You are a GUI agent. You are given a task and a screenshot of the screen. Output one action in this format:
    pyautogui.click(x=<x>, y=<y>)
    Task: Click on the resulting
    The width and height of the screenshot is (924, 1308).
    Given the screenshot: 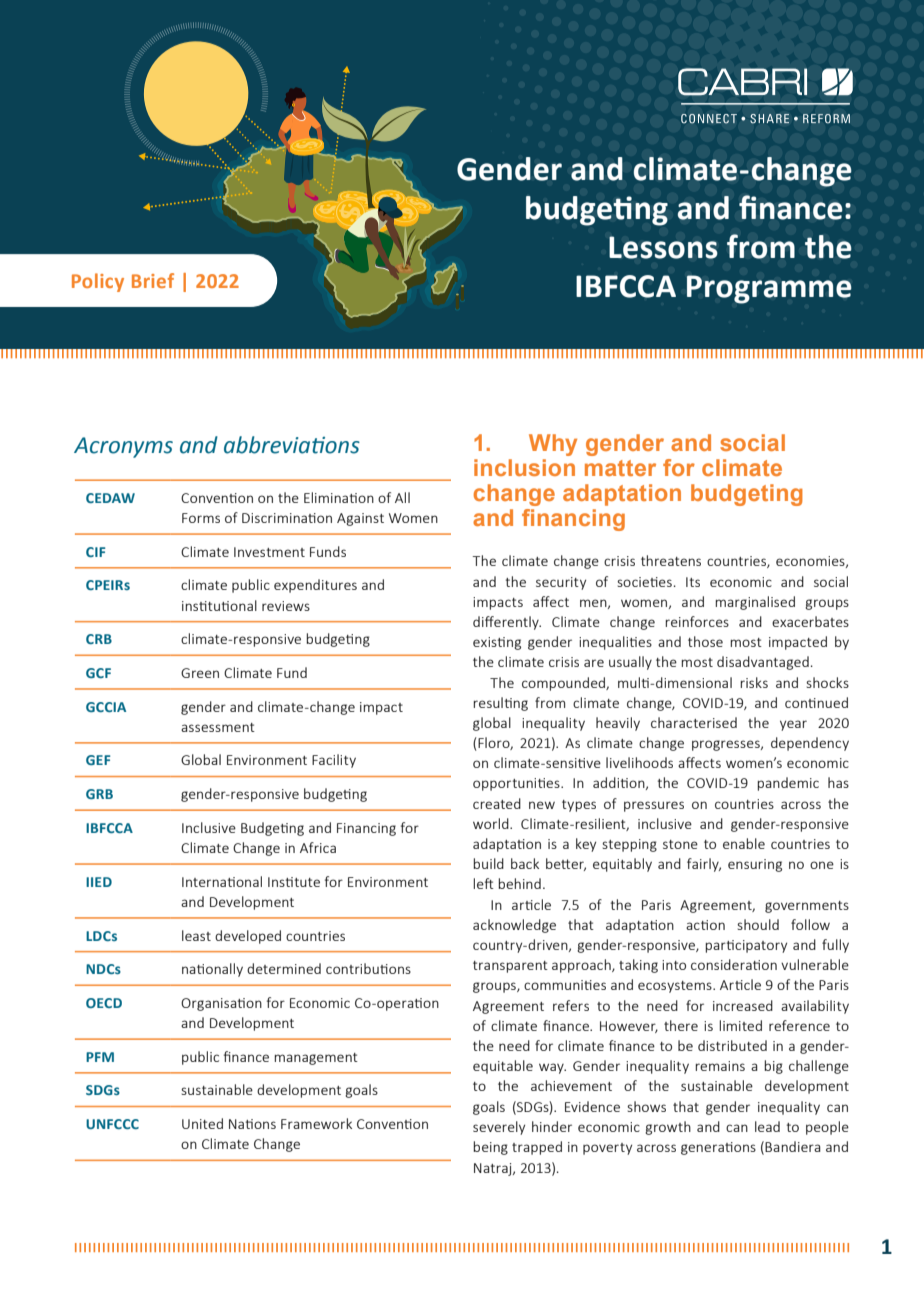 What is the action you would take?
    pyautogui.click(x=500, y=704)
